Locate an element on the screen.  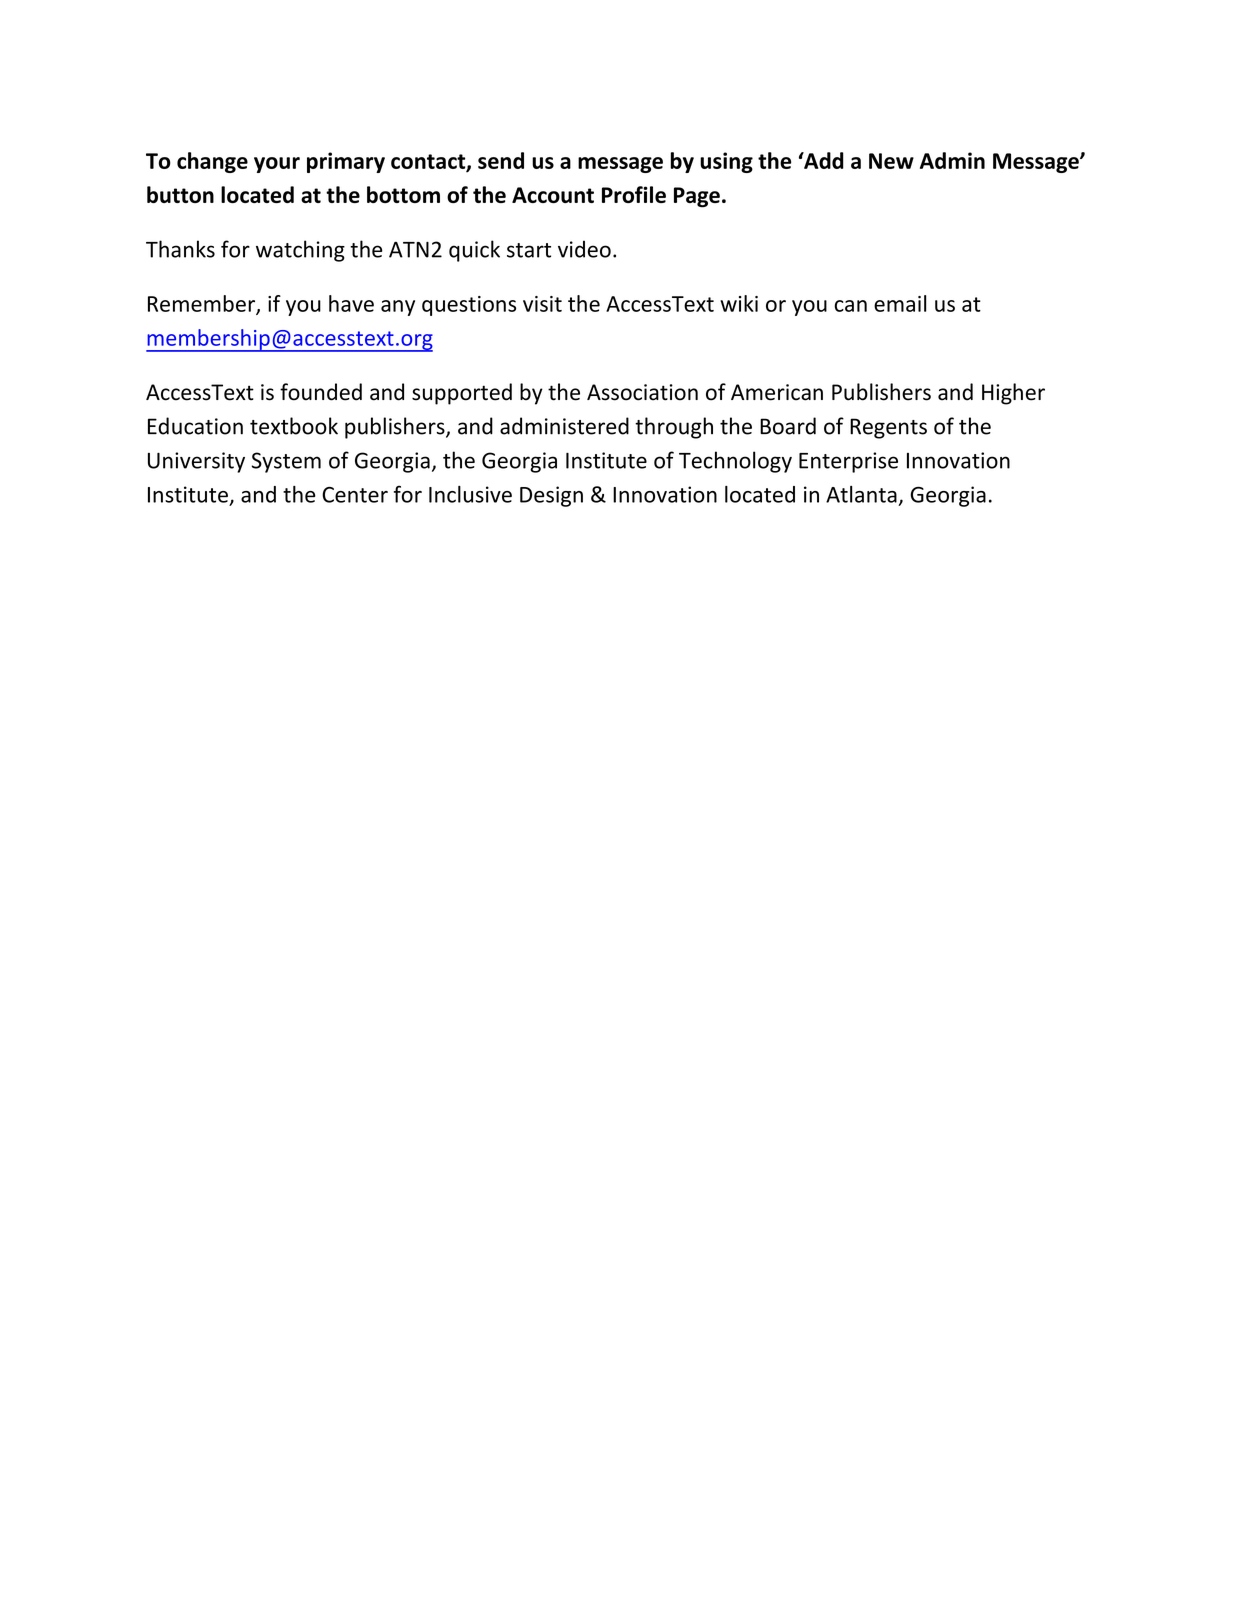
Center is located at coordinates (355, 495).
